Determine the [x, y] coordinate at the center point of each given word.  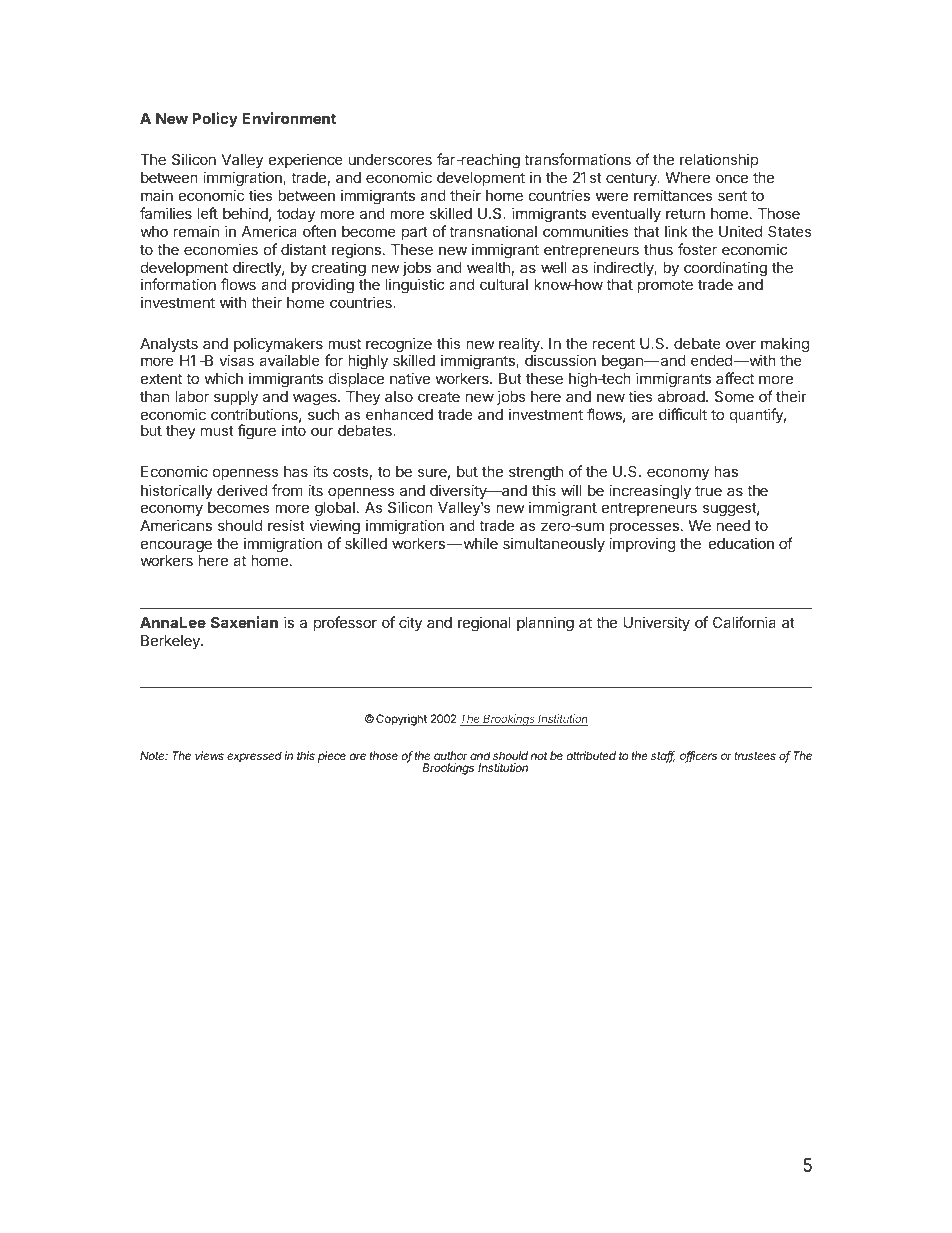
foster [697, 249]
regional [484, 624]
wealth [488, 267]
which [223, 378]
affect [735, 378]
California [744, 622]
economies [221, 249]
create [439, 396]
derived [242, 490]
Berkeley [171, 642]
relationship [719, 160]
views [209, 755]
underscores [390, 159]
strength [536, 473]
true [708, 490]
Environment [289, 118]
